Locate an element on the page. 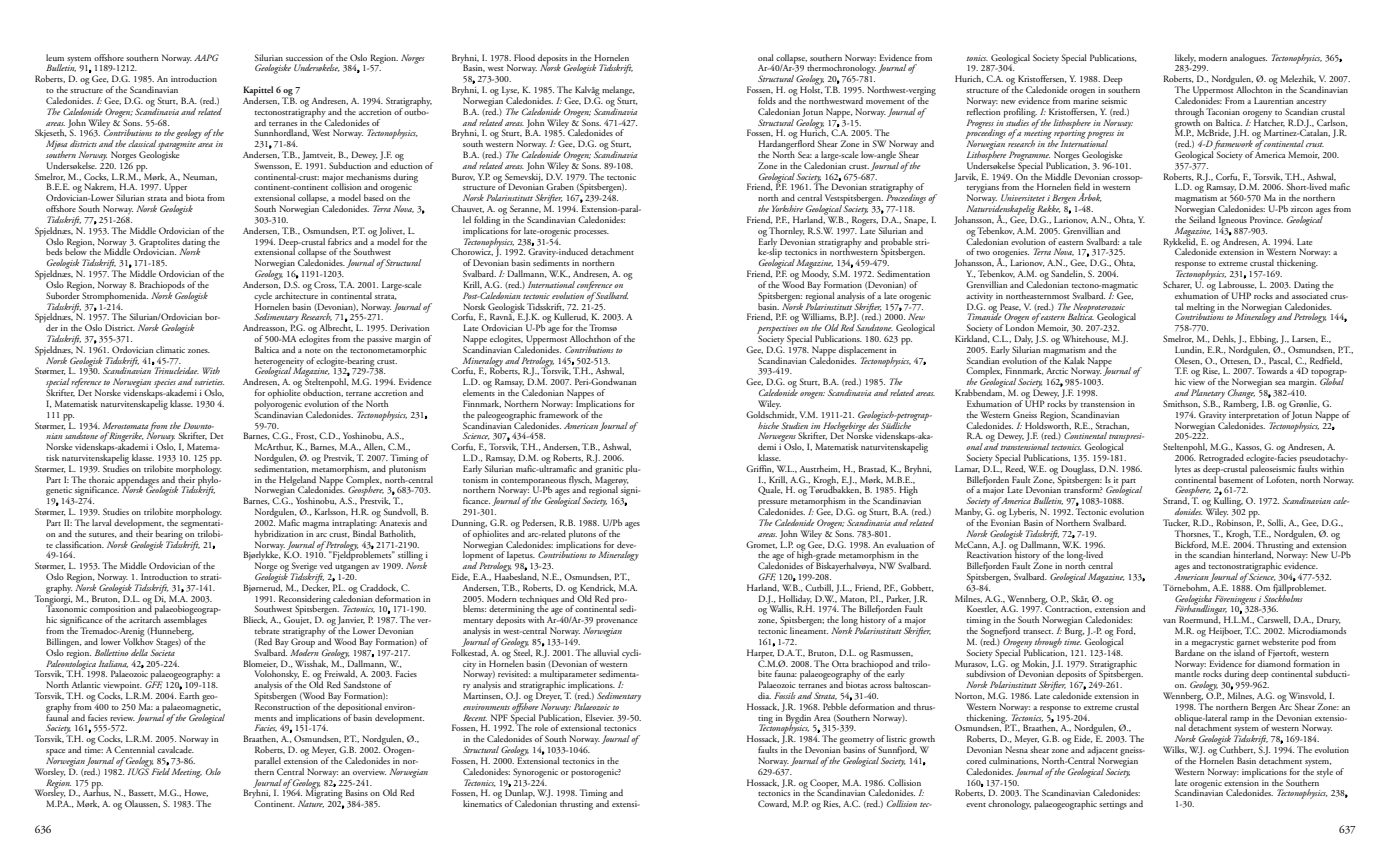  pressure is located at coordinates (772, 504).
